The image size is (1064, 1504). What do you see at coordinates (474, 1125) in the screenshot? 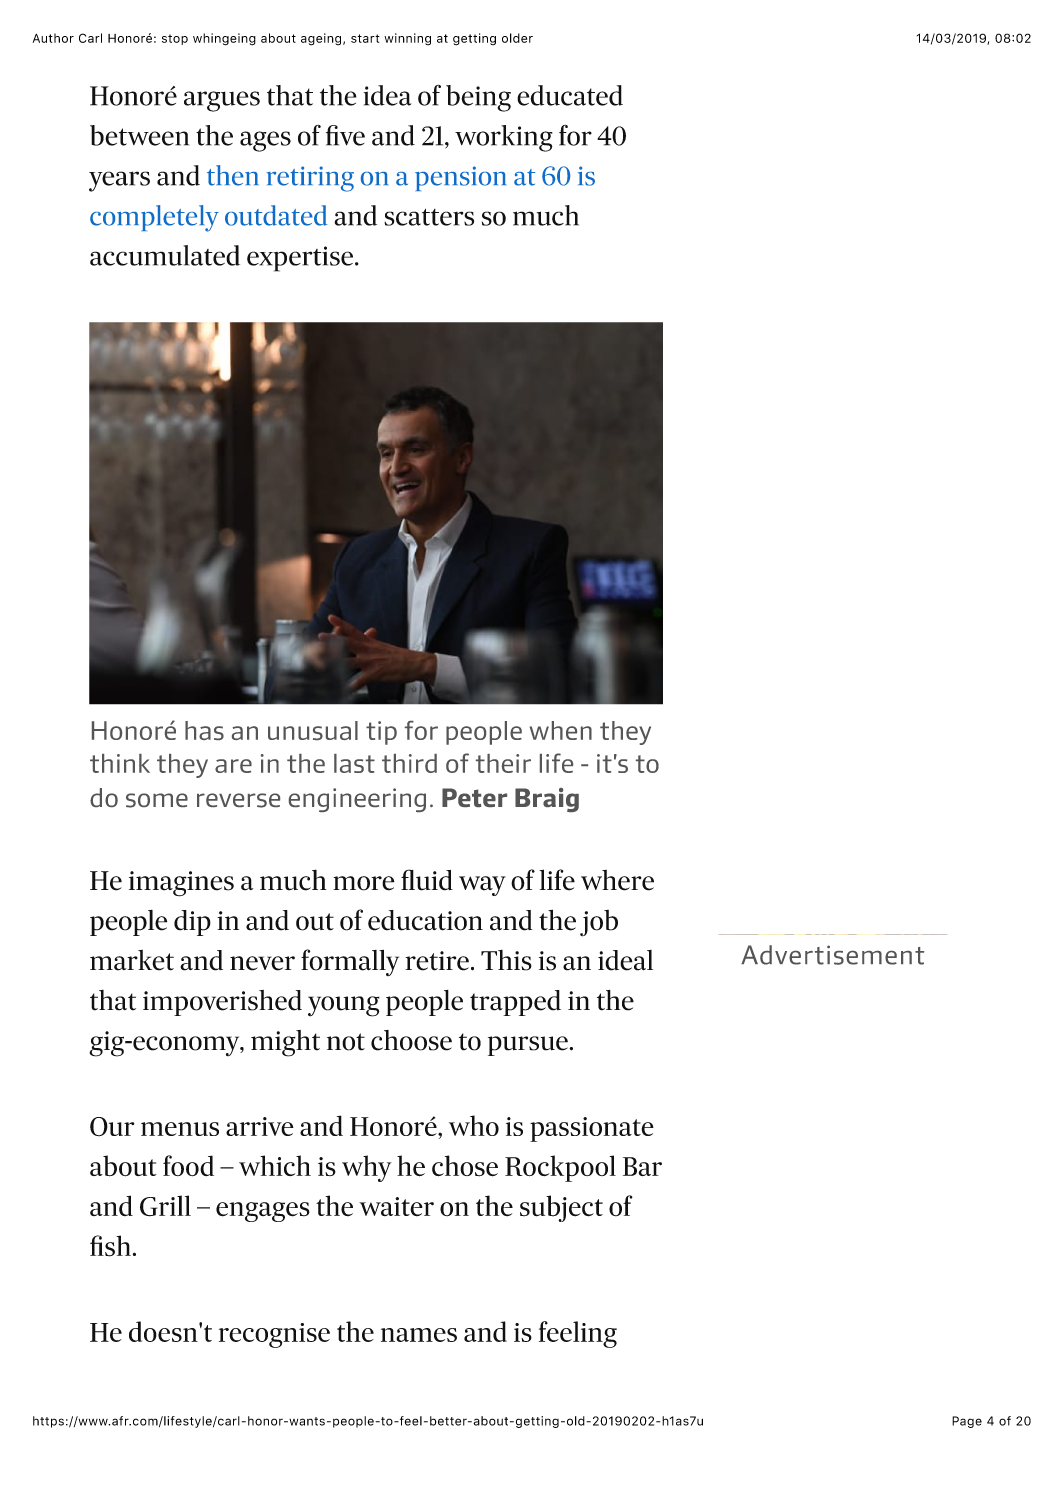
I see `who` at bounding box center [474, 1125].
